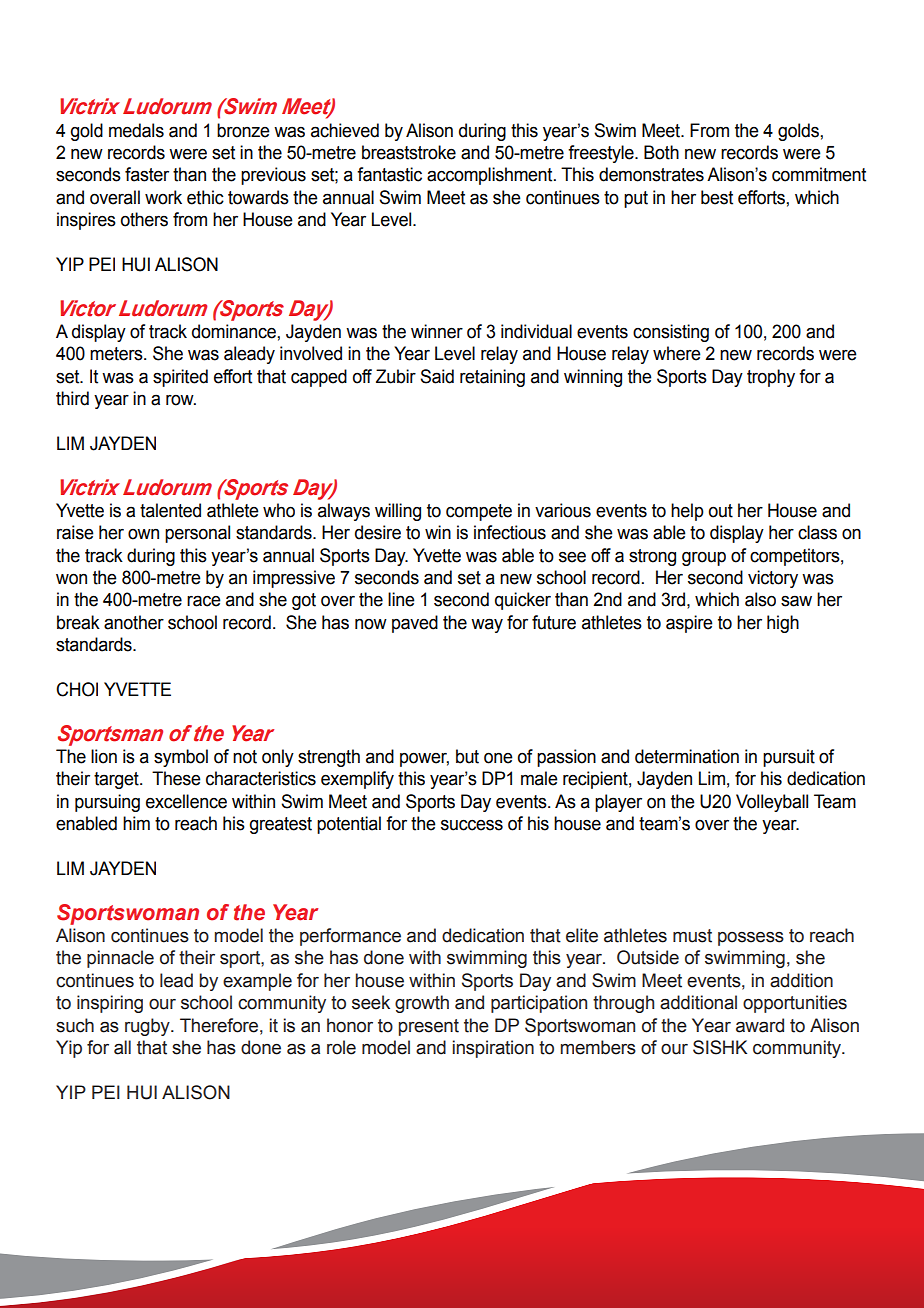 This screenshot has width=924, height=1308. What do you see at coordinates (409, 152) in the screenshot?
I see `breaststroke` at bounding box center [409, 152].
